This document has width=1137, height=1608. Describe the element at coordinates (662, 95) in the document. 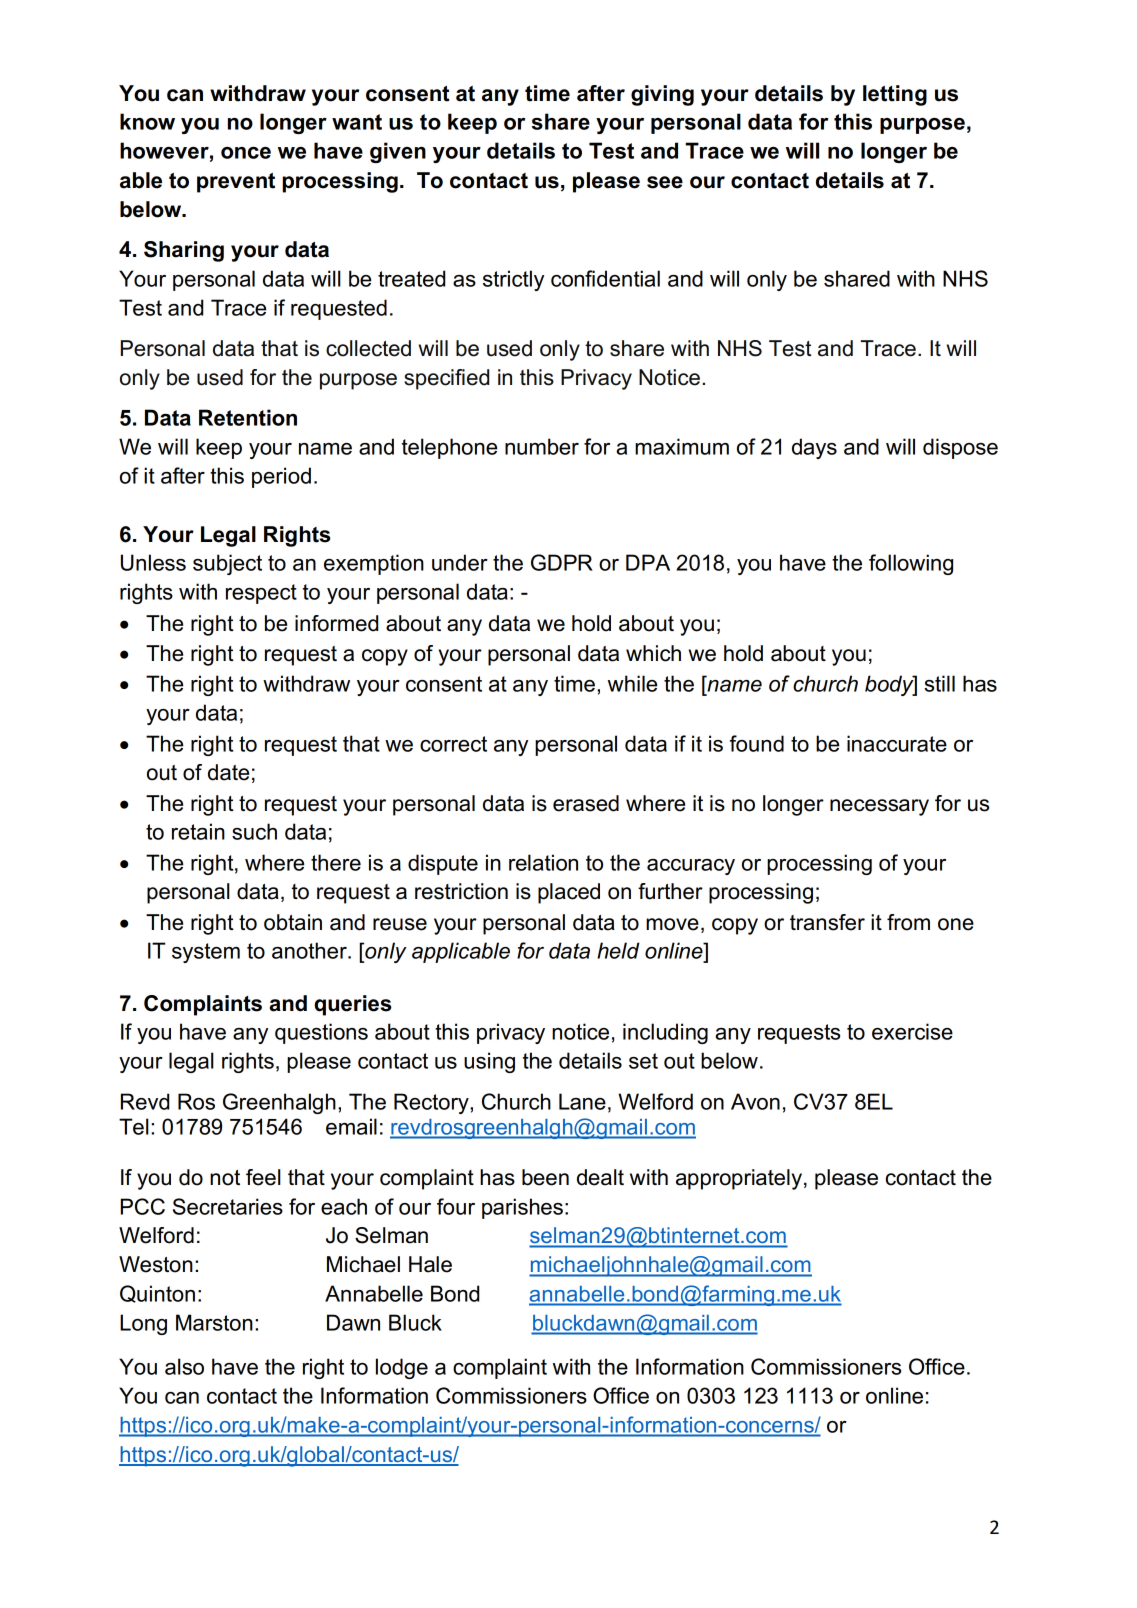

I see `giving` at that location.
